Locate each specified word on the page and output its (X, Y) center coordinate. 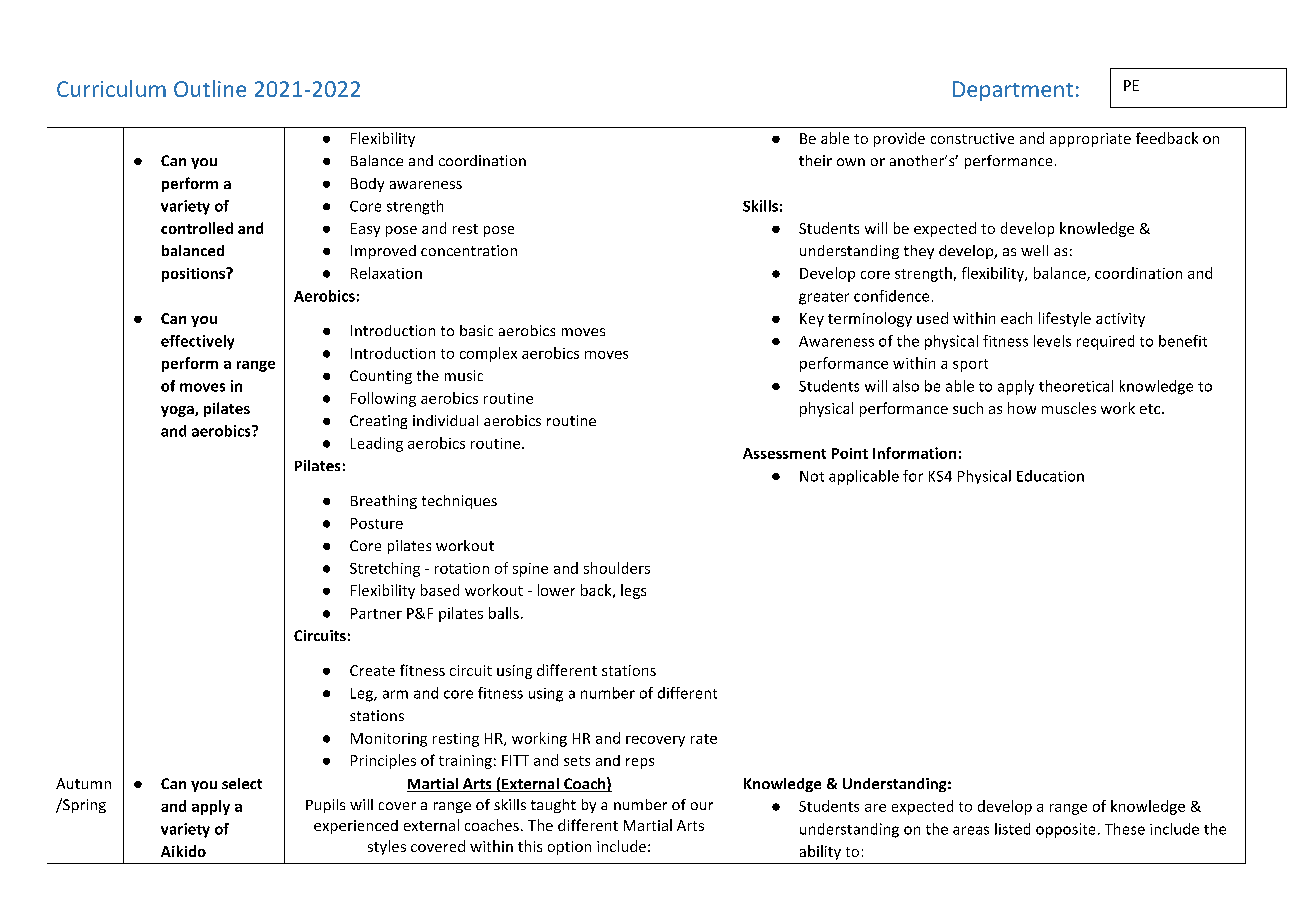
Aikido (183, 851)
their (815, 160)
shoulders (617, 568)
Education (1050, 476)
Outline (210, 88)
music (464, 375)
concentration (469, 250)
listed (1012, 829)
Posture (377, 523)
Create (372, 670)
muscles (1069, 408)
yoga (178, 411)
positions (194, 275)
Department (1013, 91)
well (1034, 250)
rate (704, 739)
